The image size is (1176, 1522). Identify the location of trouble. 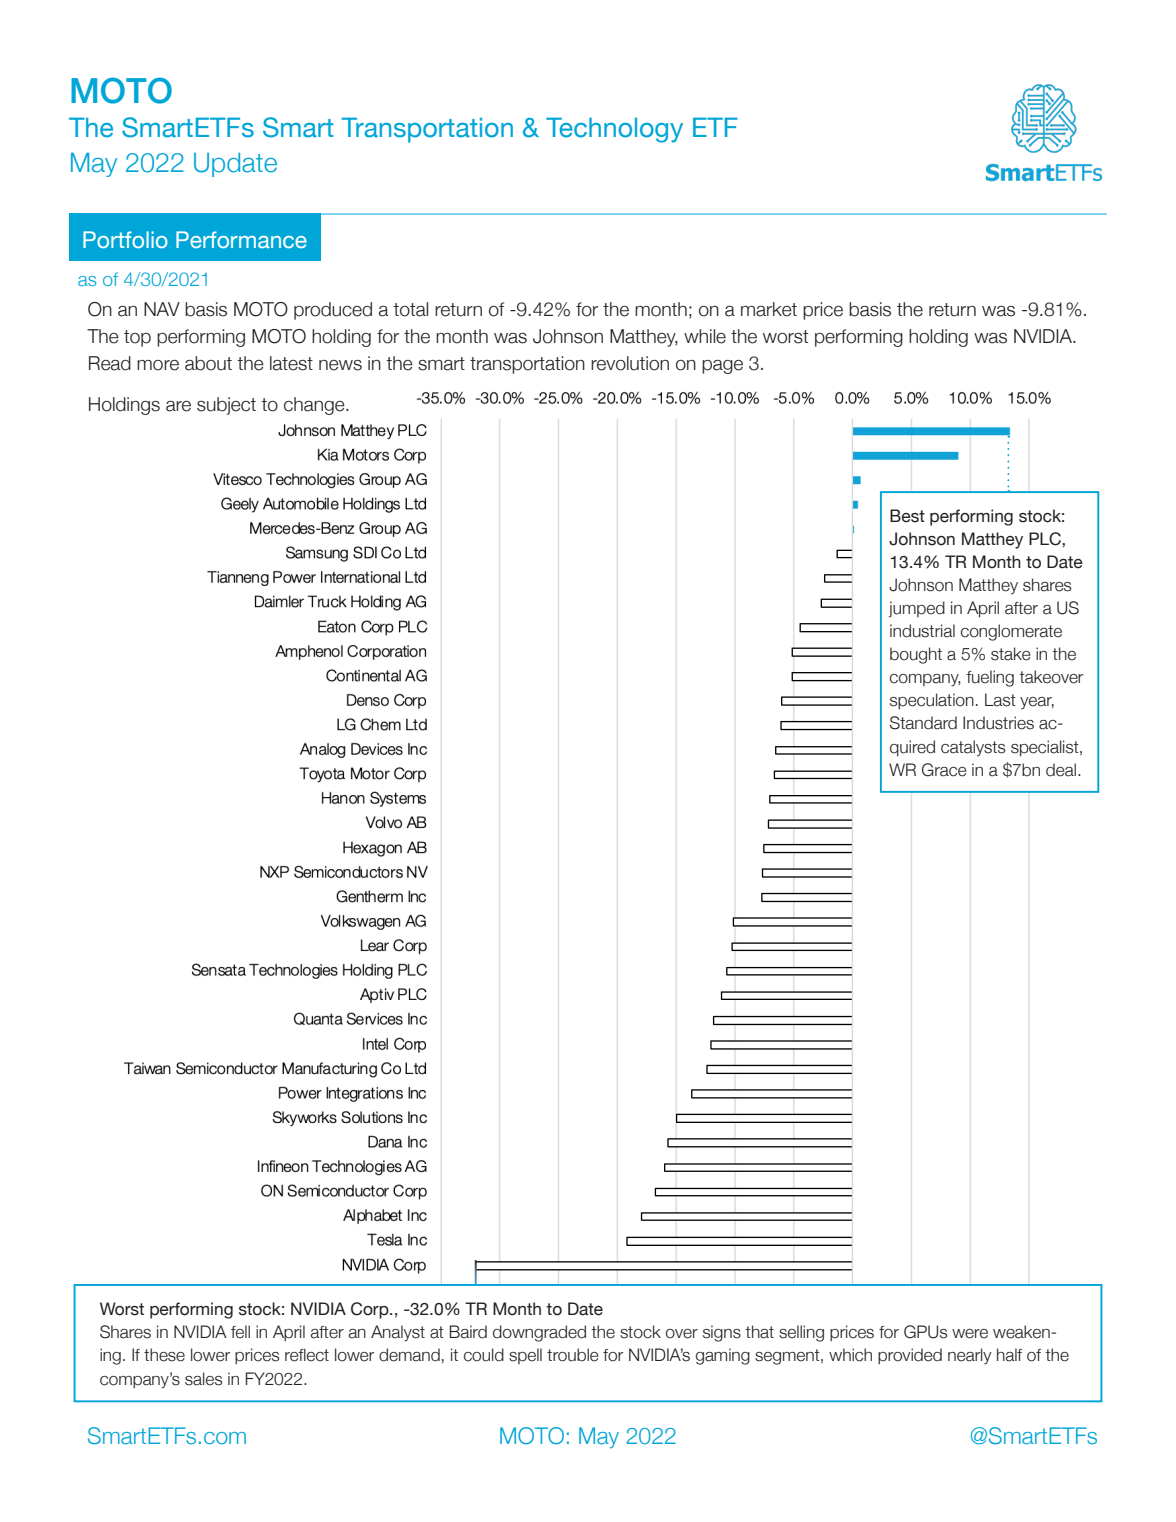
(573, 1355).
